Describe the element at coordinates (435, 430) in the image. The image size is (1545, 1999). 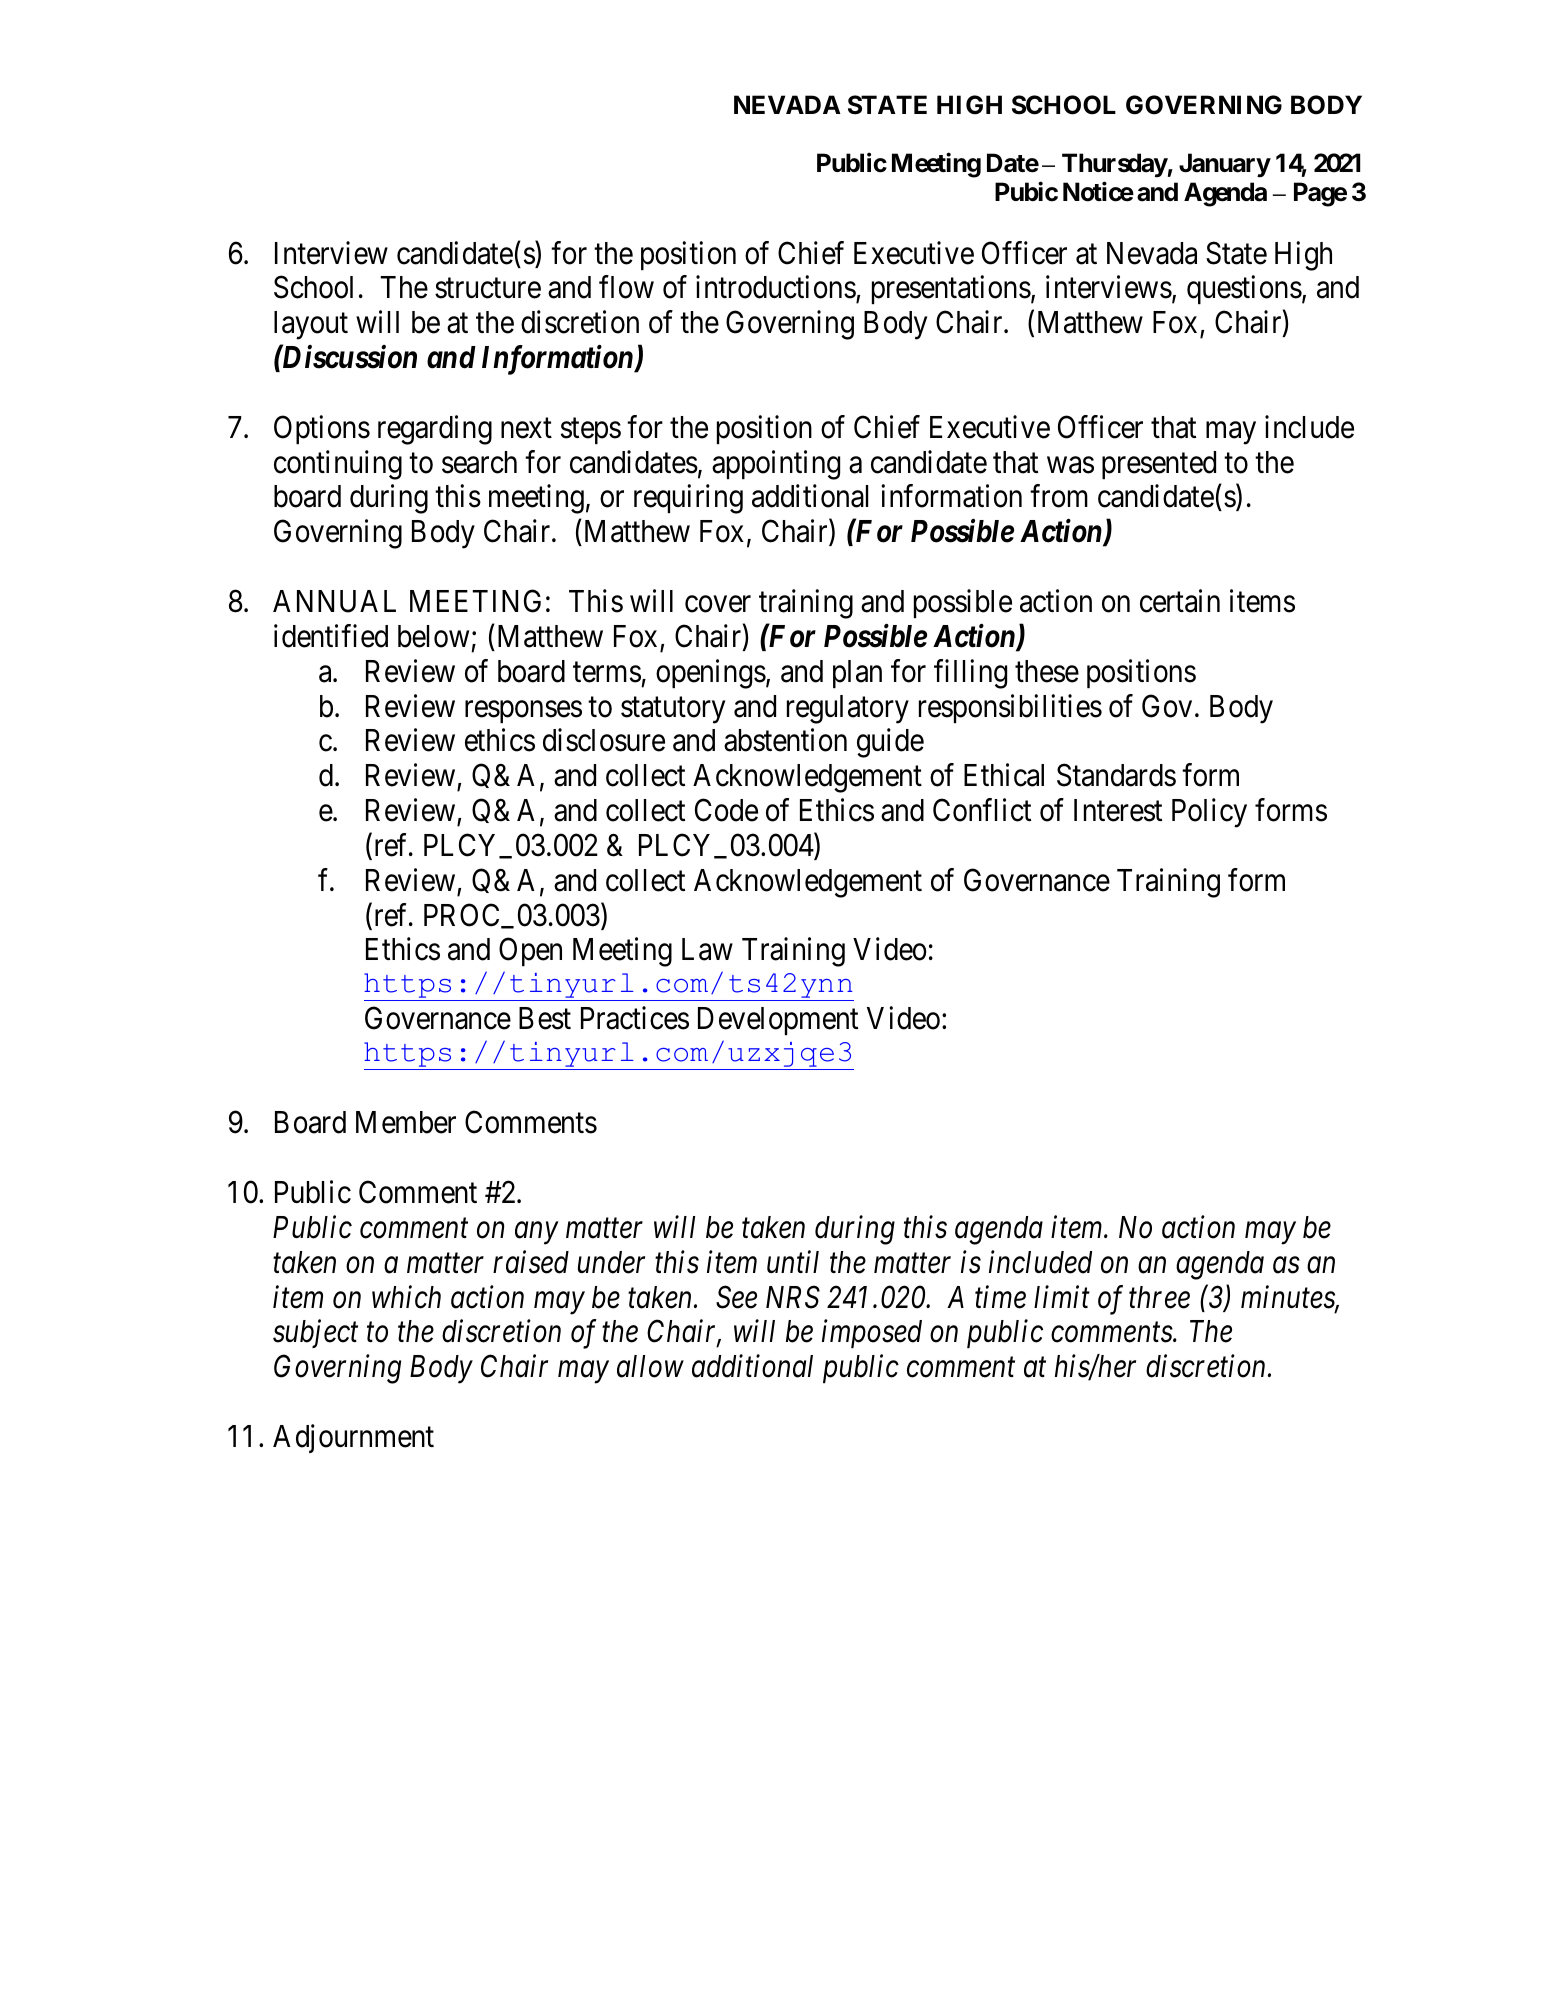
I see `regarding` at that location.
